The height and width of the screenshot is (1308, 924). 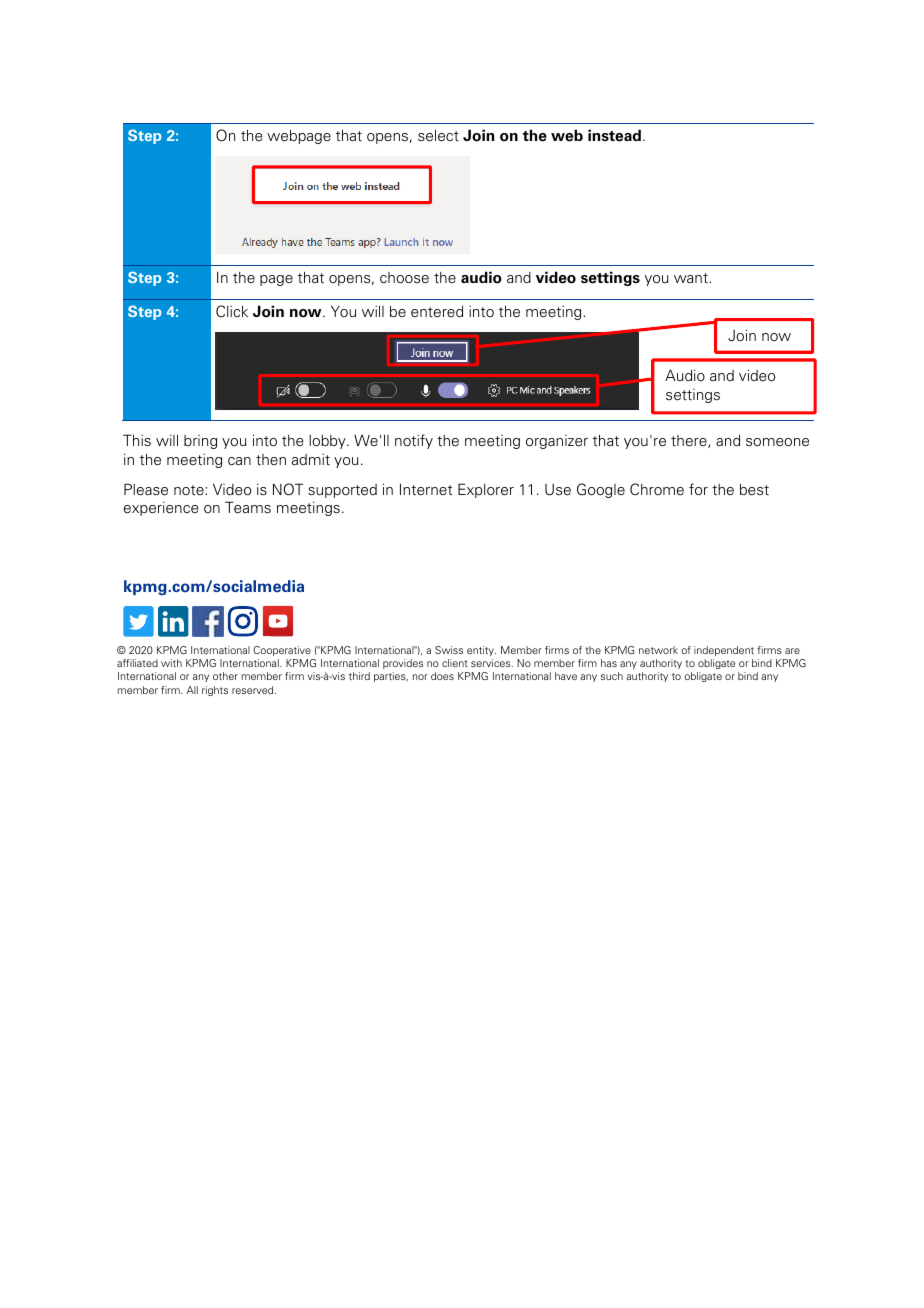 I want to click on notify, so click(x=414, y=441).
